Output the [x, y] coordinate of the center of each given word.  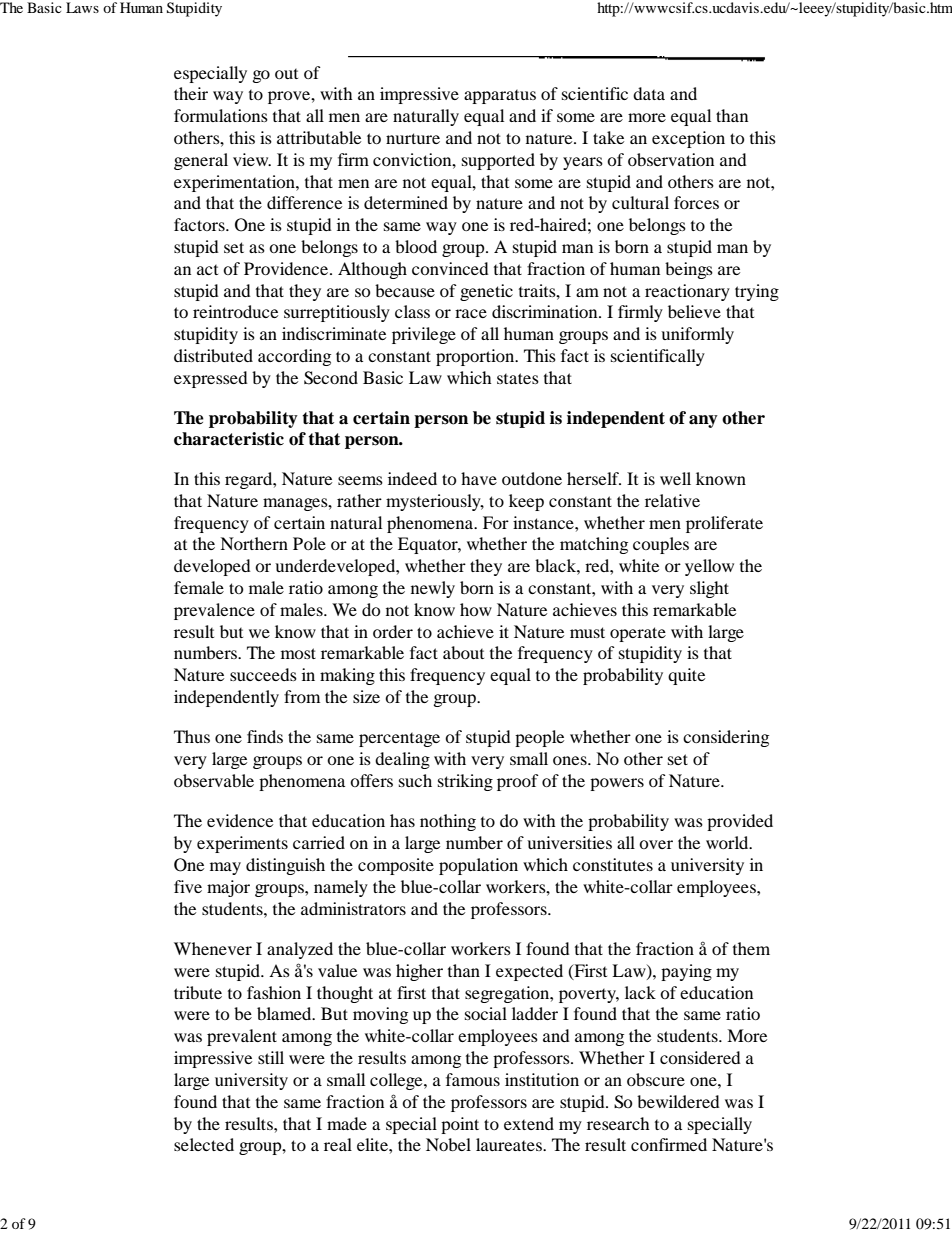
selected [204, 1144]
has [402, 820]
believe [694, 311]
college [397, 1081]
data [649, 93]
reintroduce [235, 311]
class [412, 311]
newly [433, 589]
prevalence [214, 611]
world [728, 842]
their [191, 93]
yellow [709, 567]
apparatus [500, 97]
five [188, 886]
